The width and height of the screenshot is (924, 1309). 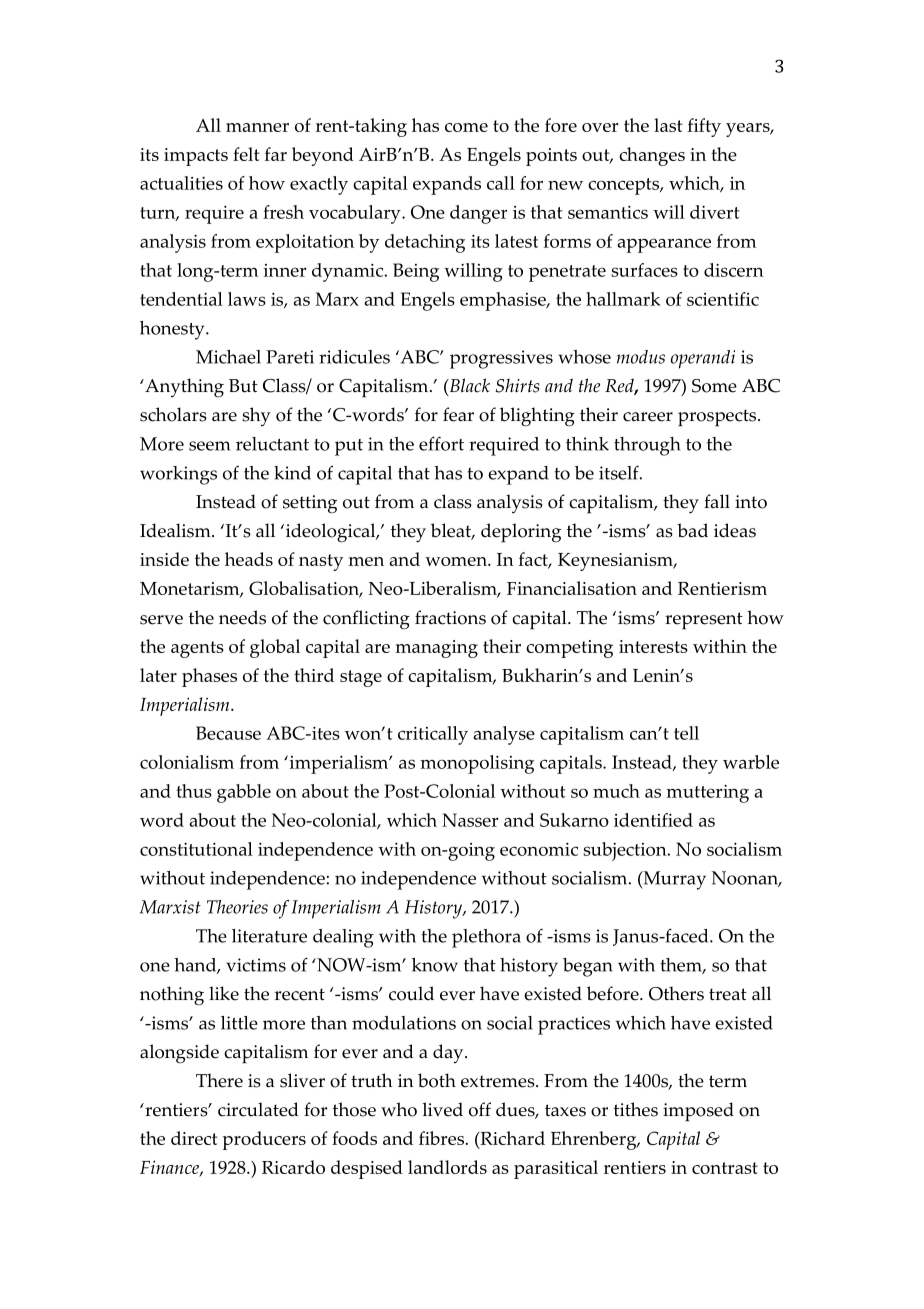 What do you see at coordinates (686, 733) in the screenshot?
I see `tell` at bounding box center [686, 733].
